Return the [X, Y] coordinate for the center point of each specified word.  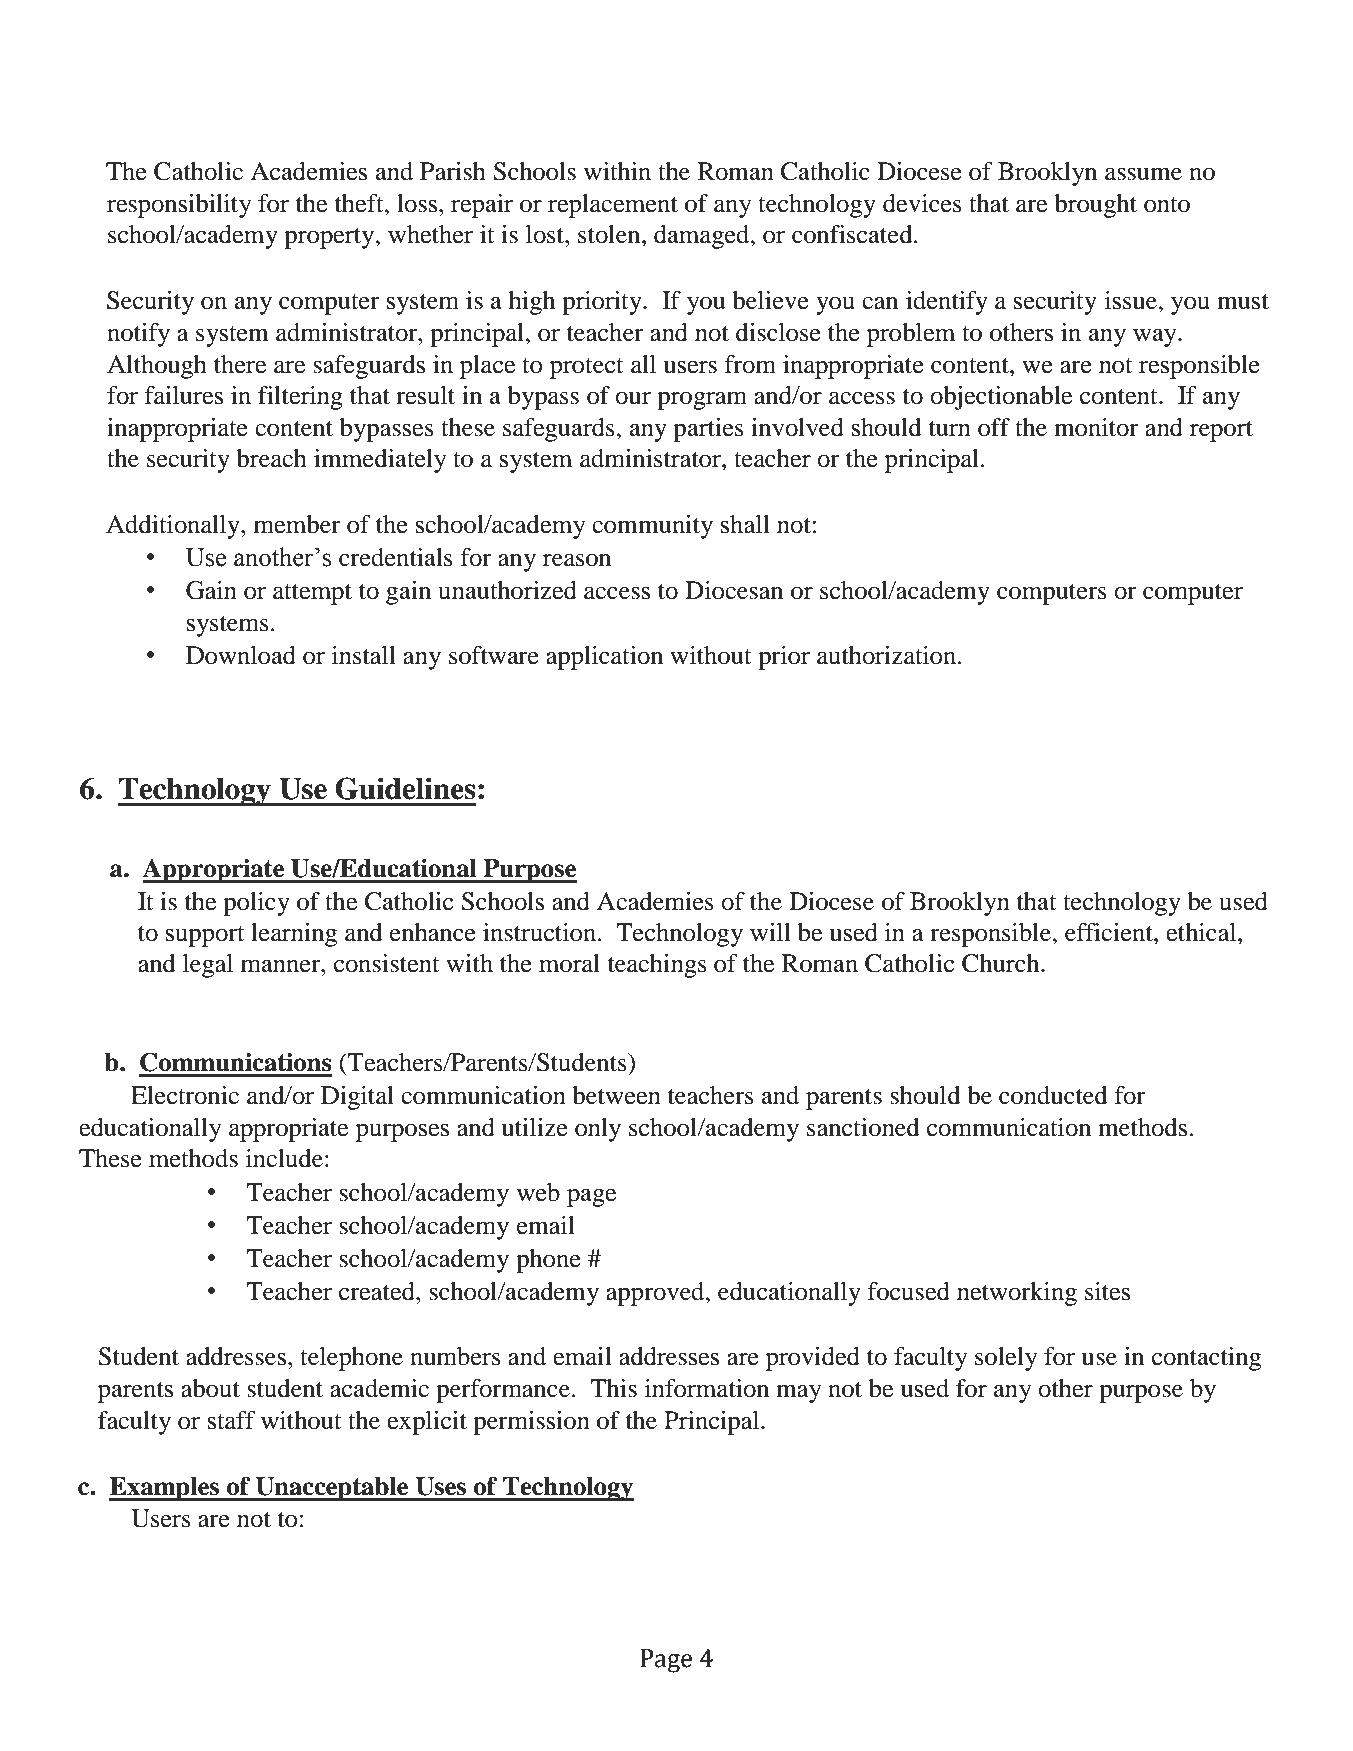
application [604, 658]
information [707, 1388]
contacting [1206, 1359]
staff [232, 1420]
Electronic [185, 1095]
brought [1095, 206]
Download [241, 655]
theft [360, 203]
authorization [888, 655]
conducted [1053, 1095]
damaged [703, 237]
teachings [657, 966]
